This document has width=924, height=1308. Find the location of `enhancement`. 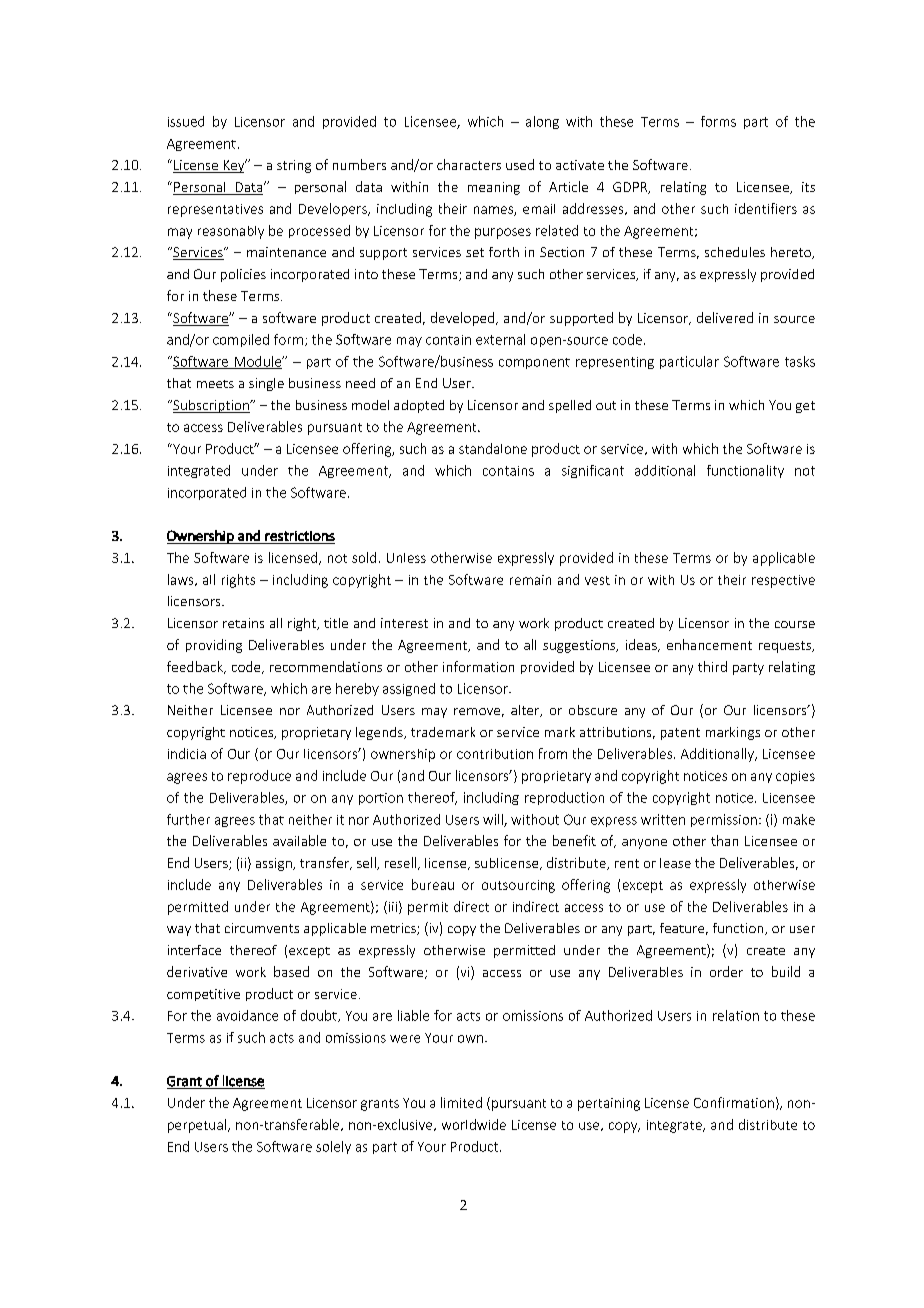

enhancement is located at coordinates (709, 644).
